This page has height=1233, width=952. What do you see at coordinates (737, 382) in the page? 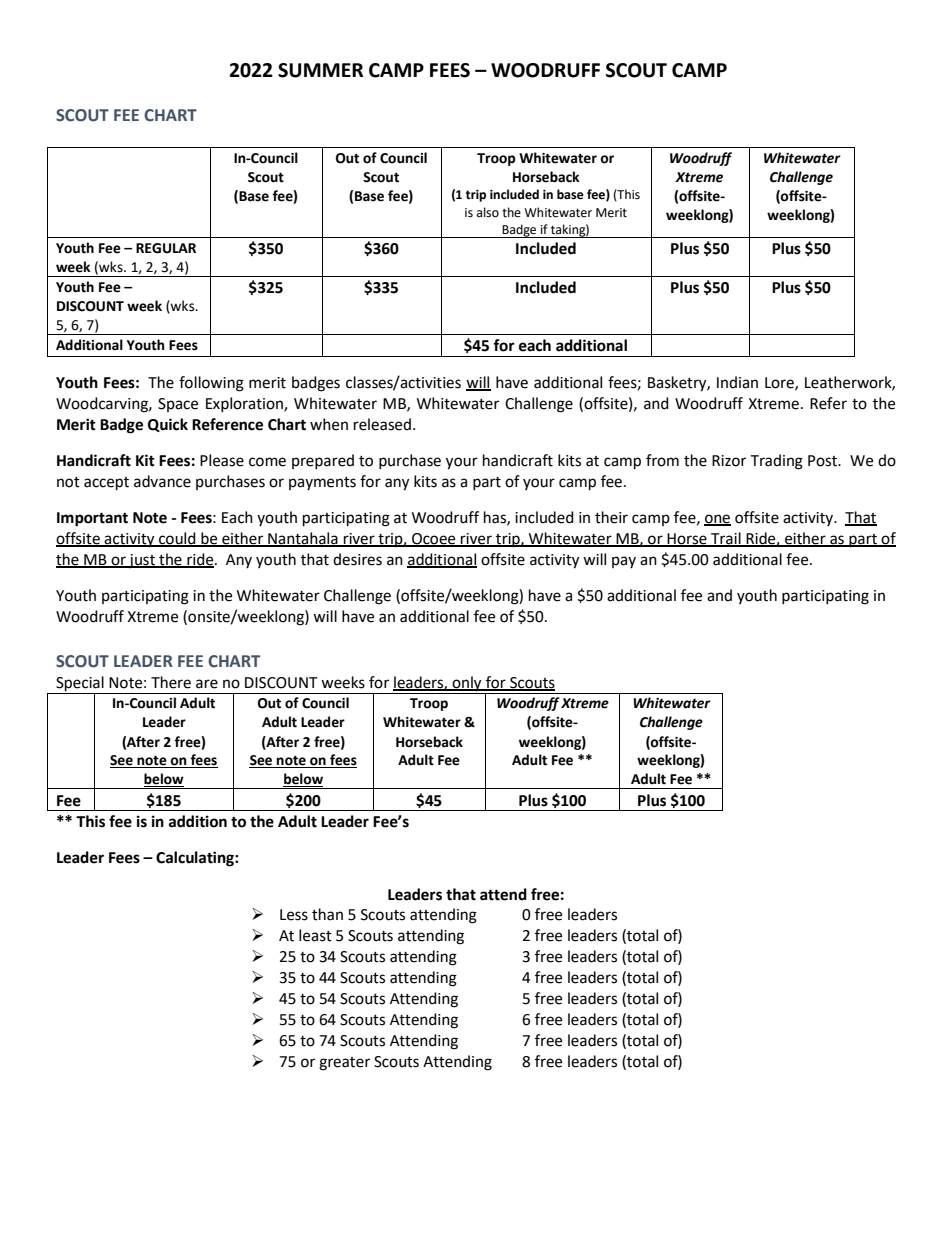
I see `Indian` at bounding box center [737, 382].
